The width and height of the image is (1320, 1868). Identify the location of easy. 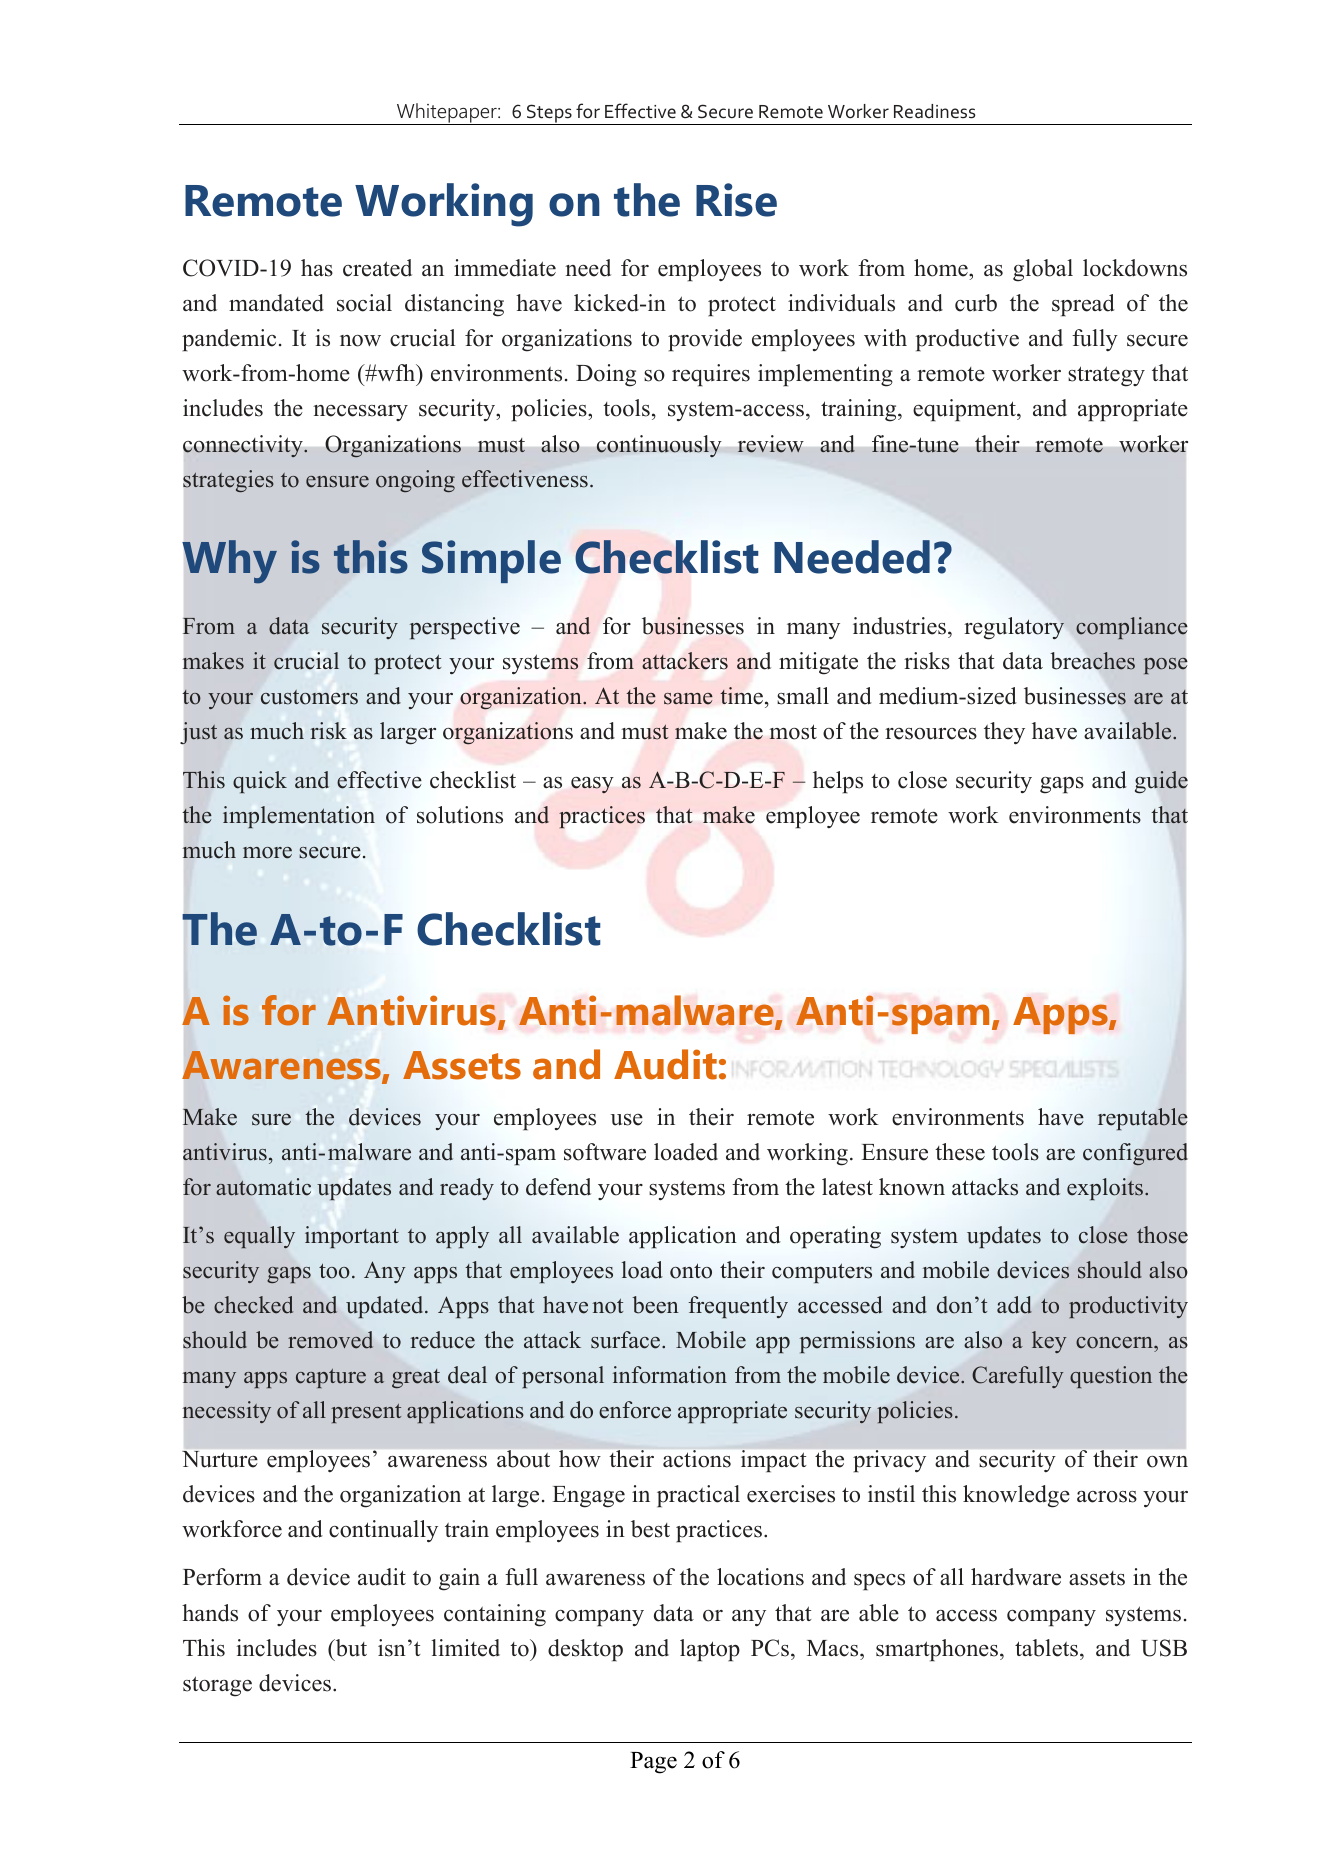
(592, 785).
